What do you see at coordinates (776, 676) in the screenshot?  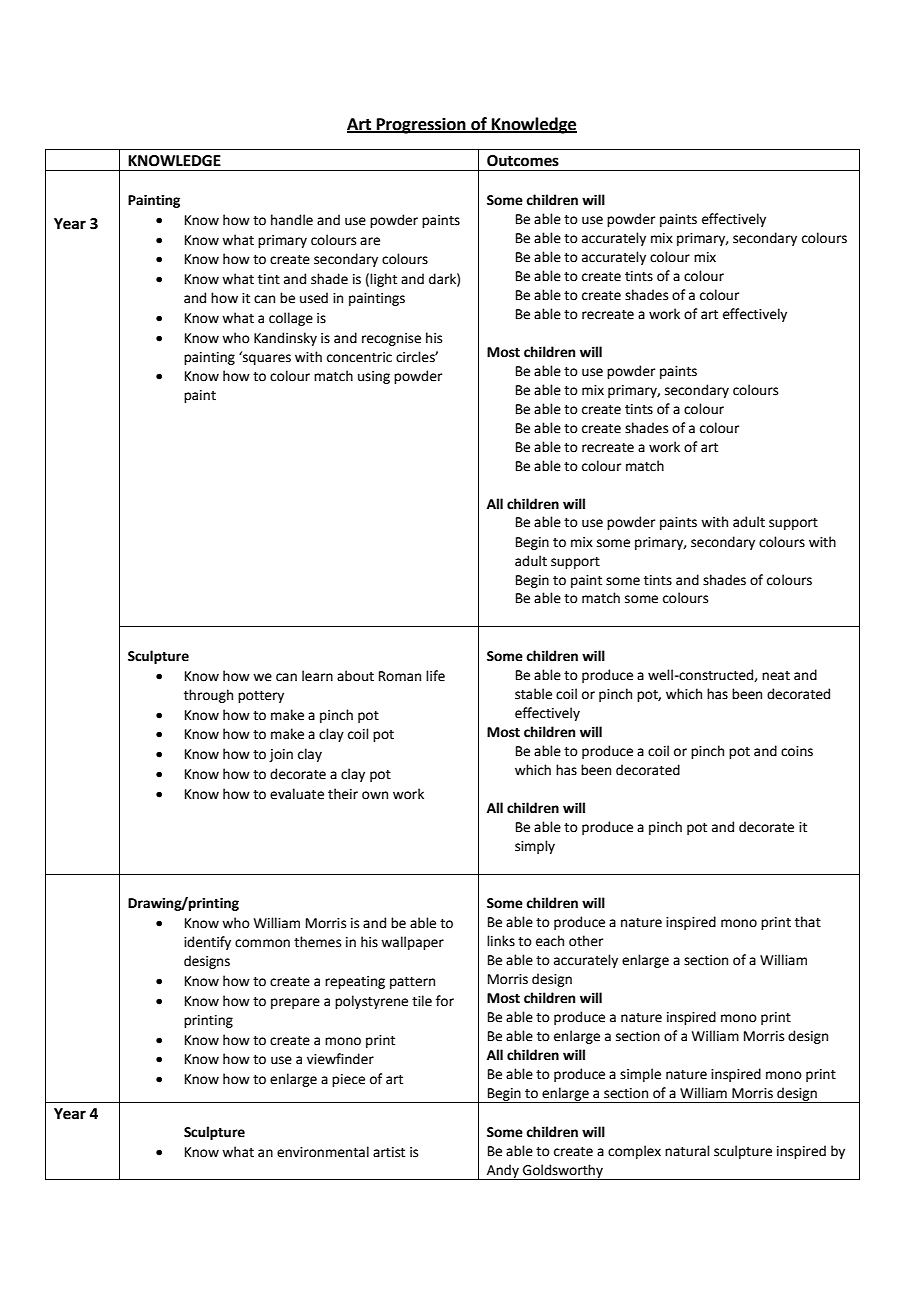 I see `neat` at bounding box center [776, 676].
